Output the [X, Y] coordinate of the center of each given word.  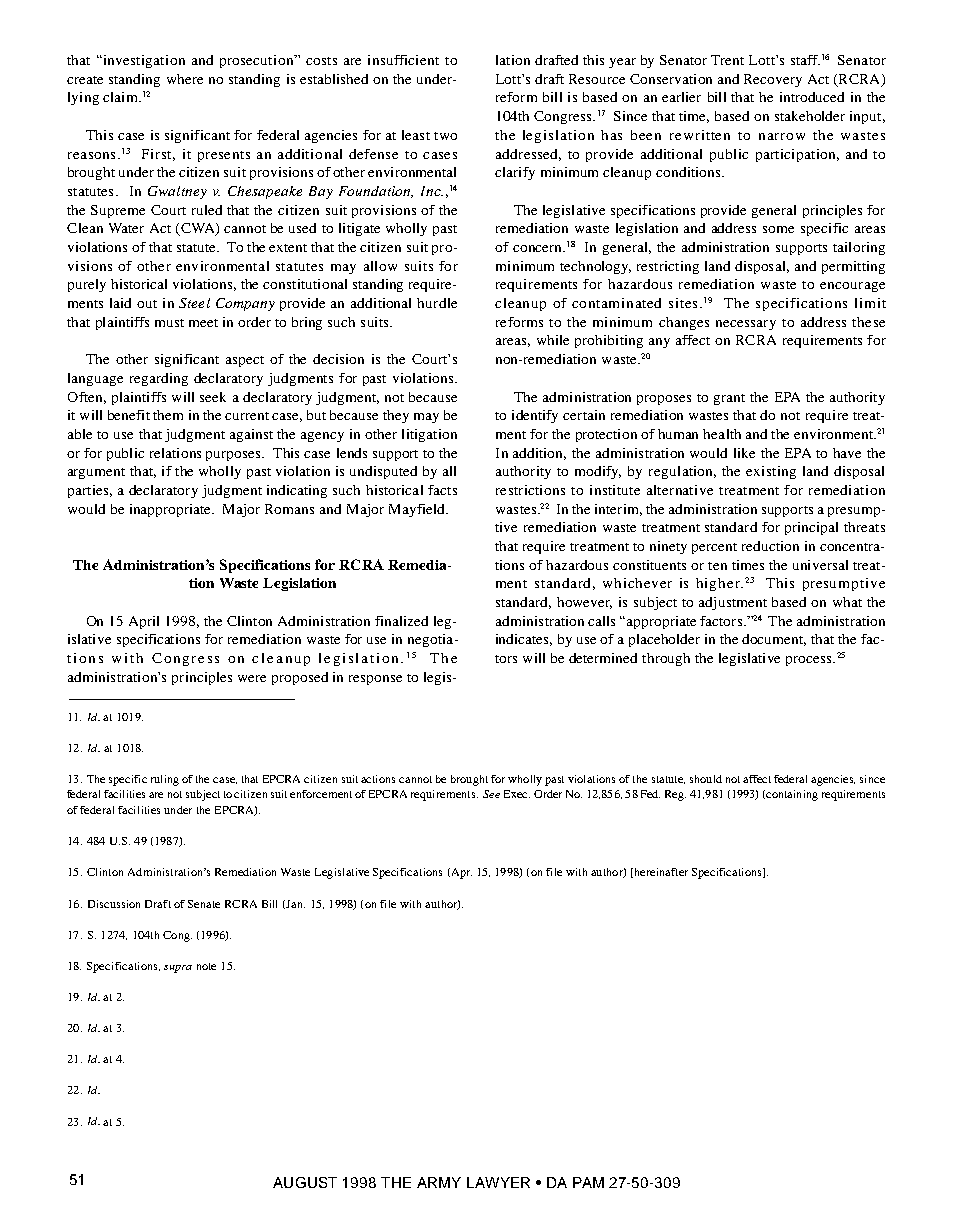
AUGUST [305, 1182]
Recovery [773, 80]
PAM [588, 1182]
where [185, 79]
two [445, 136]
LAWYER [498, 1182]
